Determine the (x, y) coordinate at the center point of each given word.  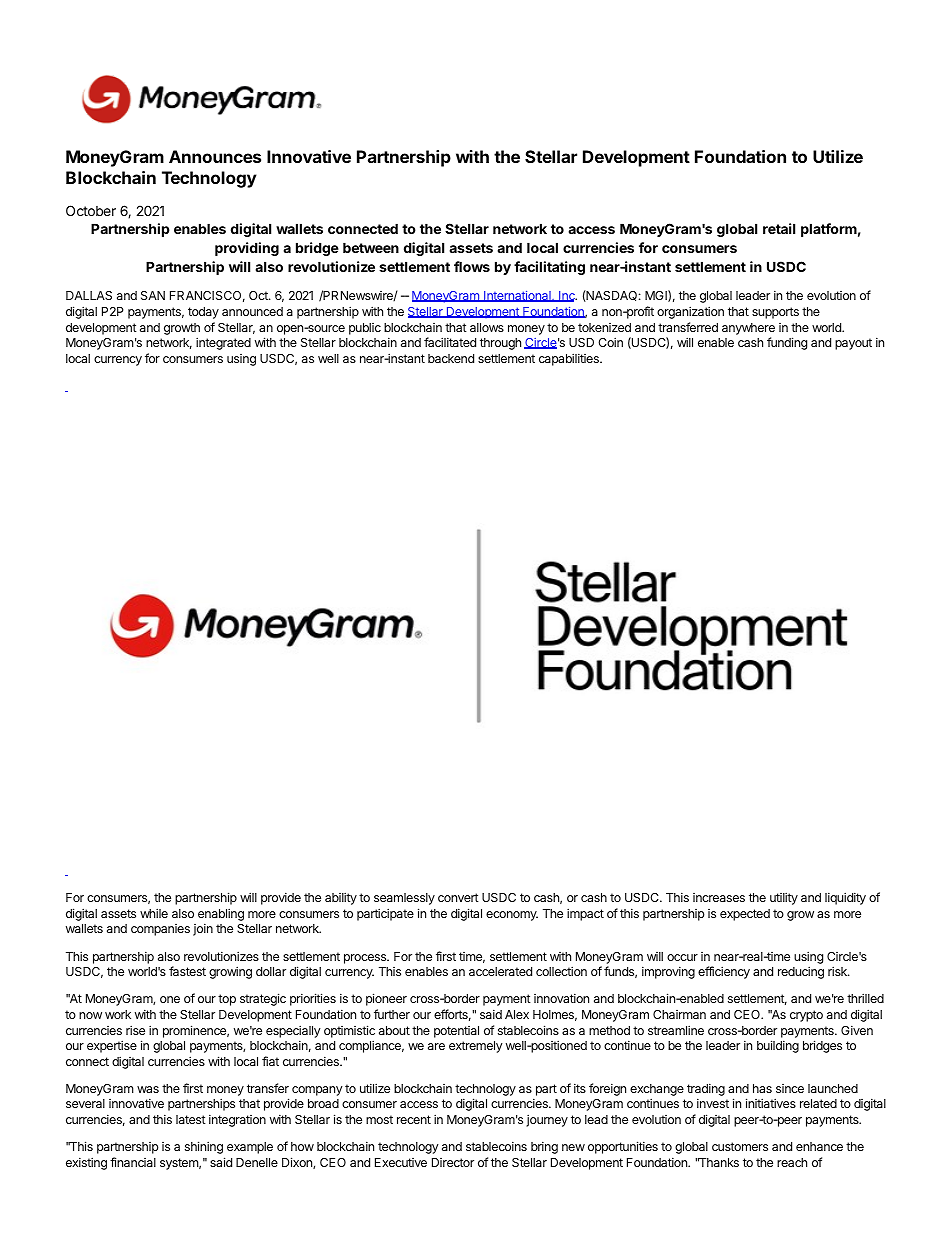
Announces (215, 156)
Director (453, 1162)
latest (191, 1119)
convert (458, 897)
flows (472, 266)
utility (784, 898)
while (154, 913)
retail (779, 228)
